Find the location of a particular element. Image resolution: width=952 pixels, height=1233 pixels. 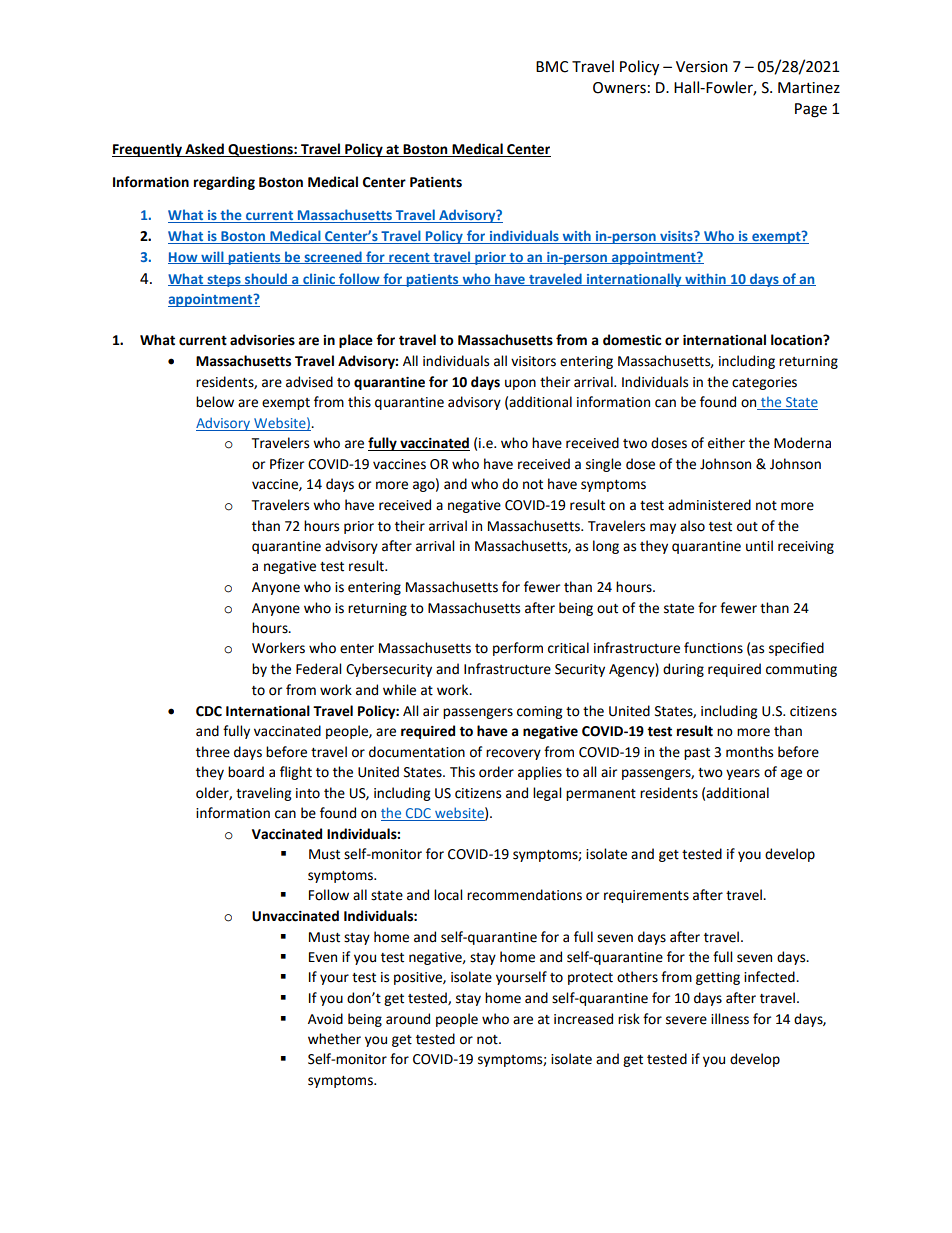

Avoid is located at coordinates (325, 1019).
